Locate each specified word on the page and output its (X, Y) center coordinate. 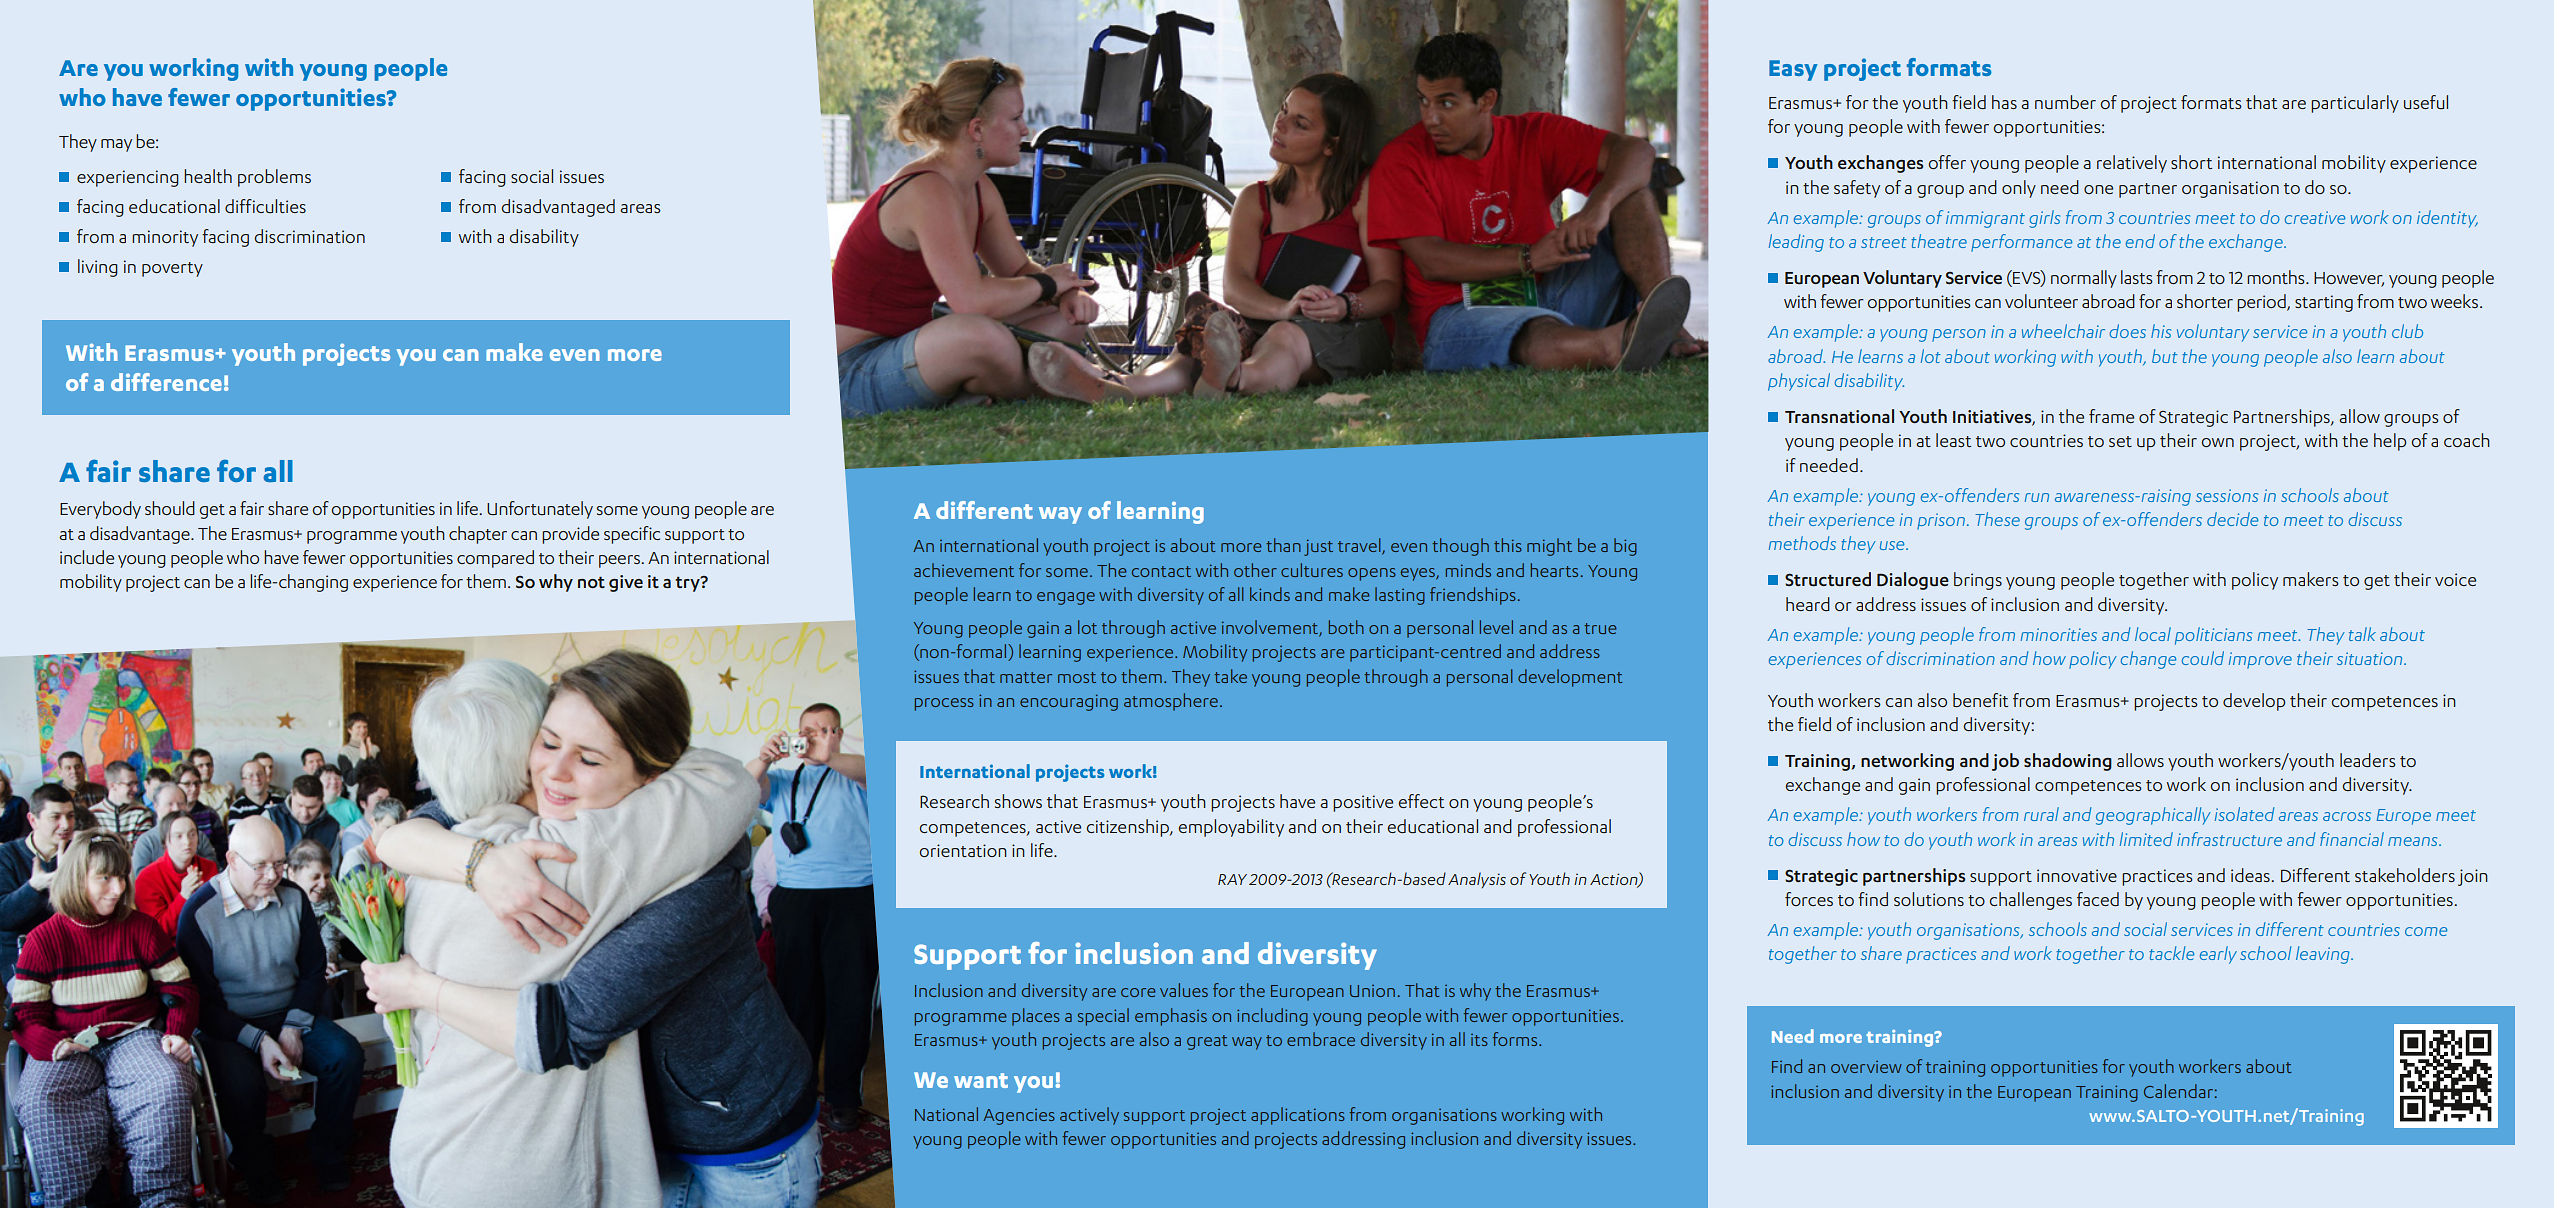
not (591, 582)
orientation (963, 850)
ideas (2251, 875)
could (2203, 658)
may (116, 145)
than (1283, 545)
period (2262, 303)
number (2065, 102)
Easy (1793, 70)
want (981, 1080)
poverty (172, 269)
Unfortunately (540, 510)
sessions (2227, 495)
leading (1796, 243)
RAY (1232, 879)
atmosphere (1171, 702)
